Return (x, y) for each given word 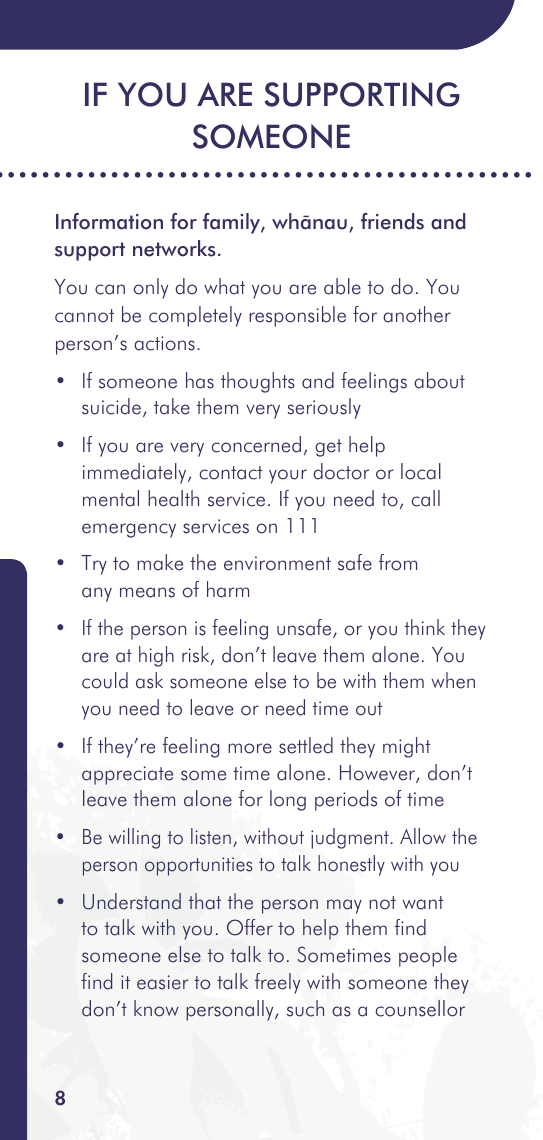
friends (392, 221)
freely (277, 983)
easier (162, 982)
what (224, 286)
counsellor (420, 1008)
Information (109, 221)
